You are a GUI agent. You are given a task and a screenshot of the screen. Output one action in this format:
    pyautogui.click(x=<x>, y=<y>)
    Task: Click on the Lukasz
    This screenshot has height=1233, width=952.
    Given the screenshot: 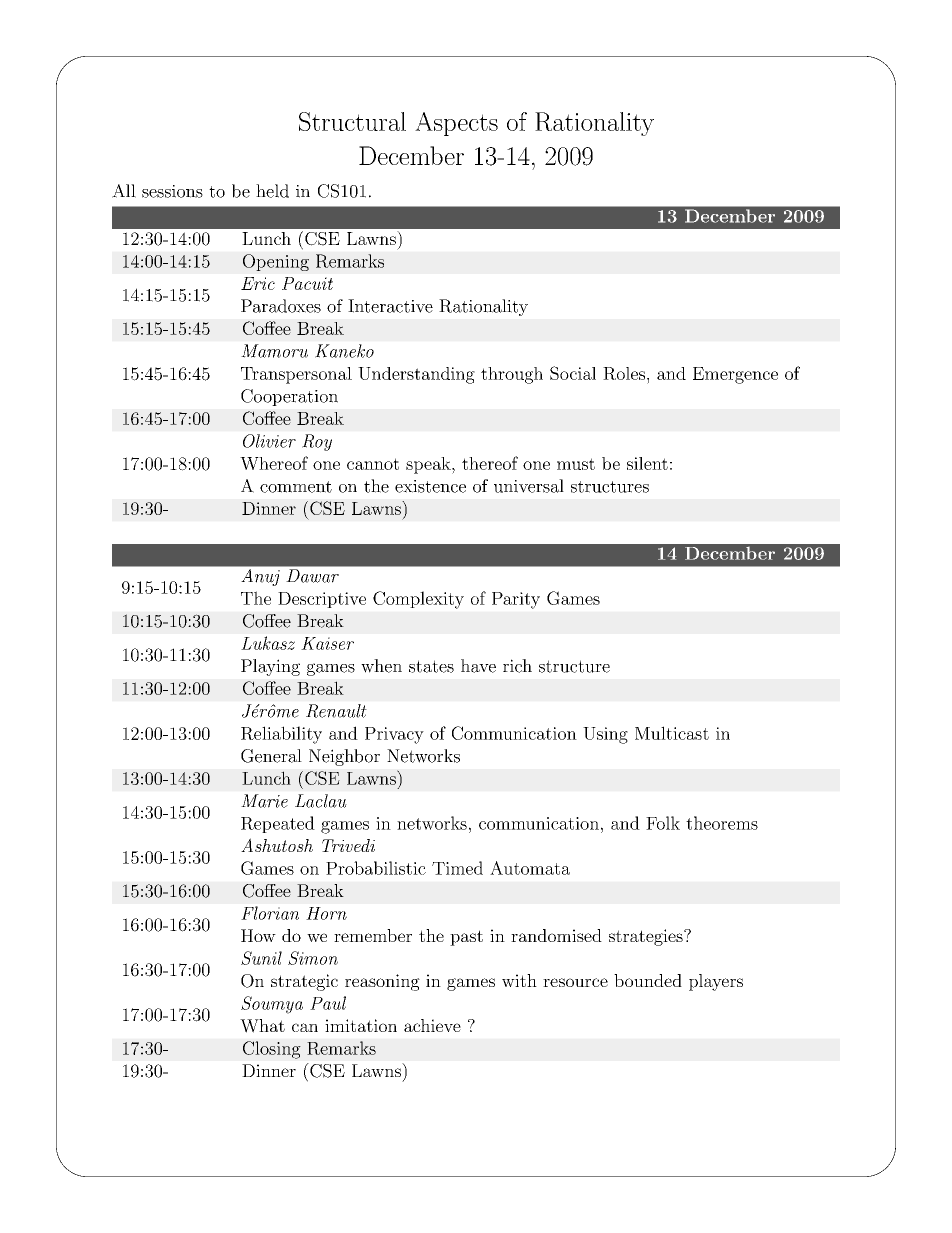 What is the action you would take?
    pyautogui.click(x=268, y=643)
